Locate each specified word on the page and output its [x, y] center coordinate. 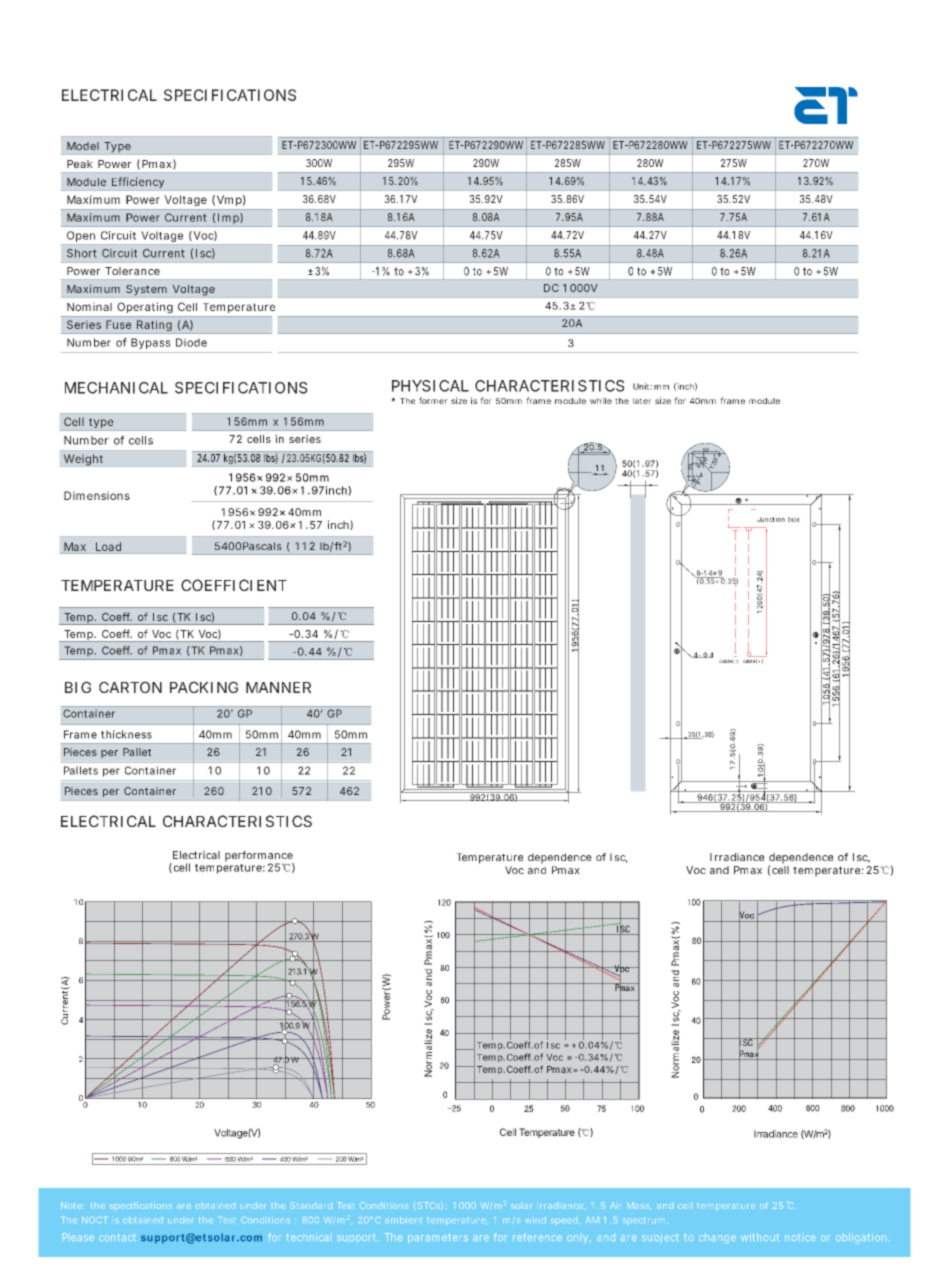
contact [117, 1237]
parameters [438, 1238]
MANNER [278, 687]
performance [259, 857]
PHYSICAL [430, 386]
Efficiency [138, 182]
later [642, 401]
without [760, 1237]
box [794, 519]
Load [108, 546]
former [433, 400]
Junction [771, 519]
